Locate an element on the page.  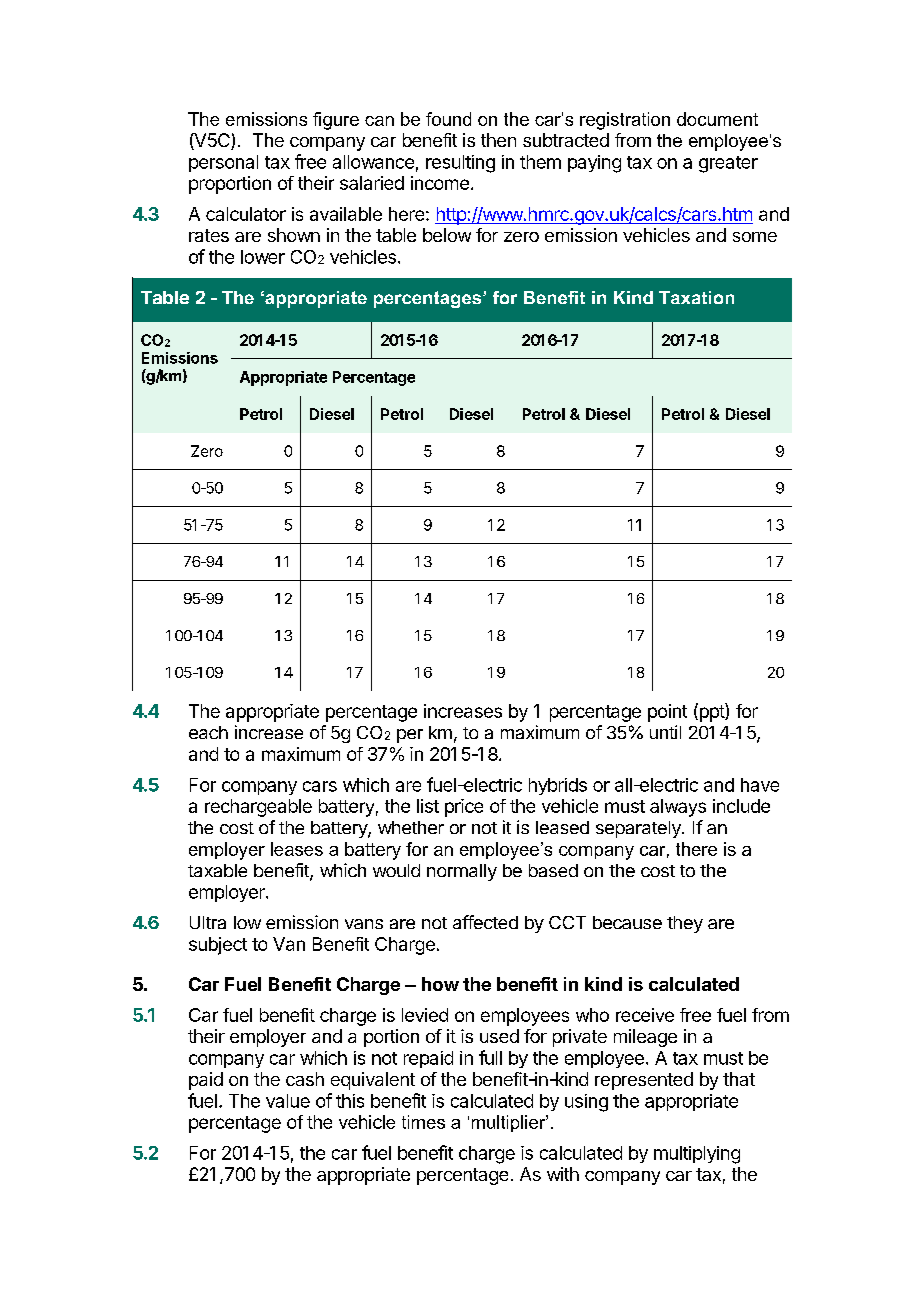
times is located at coordinates (423, 1122).
